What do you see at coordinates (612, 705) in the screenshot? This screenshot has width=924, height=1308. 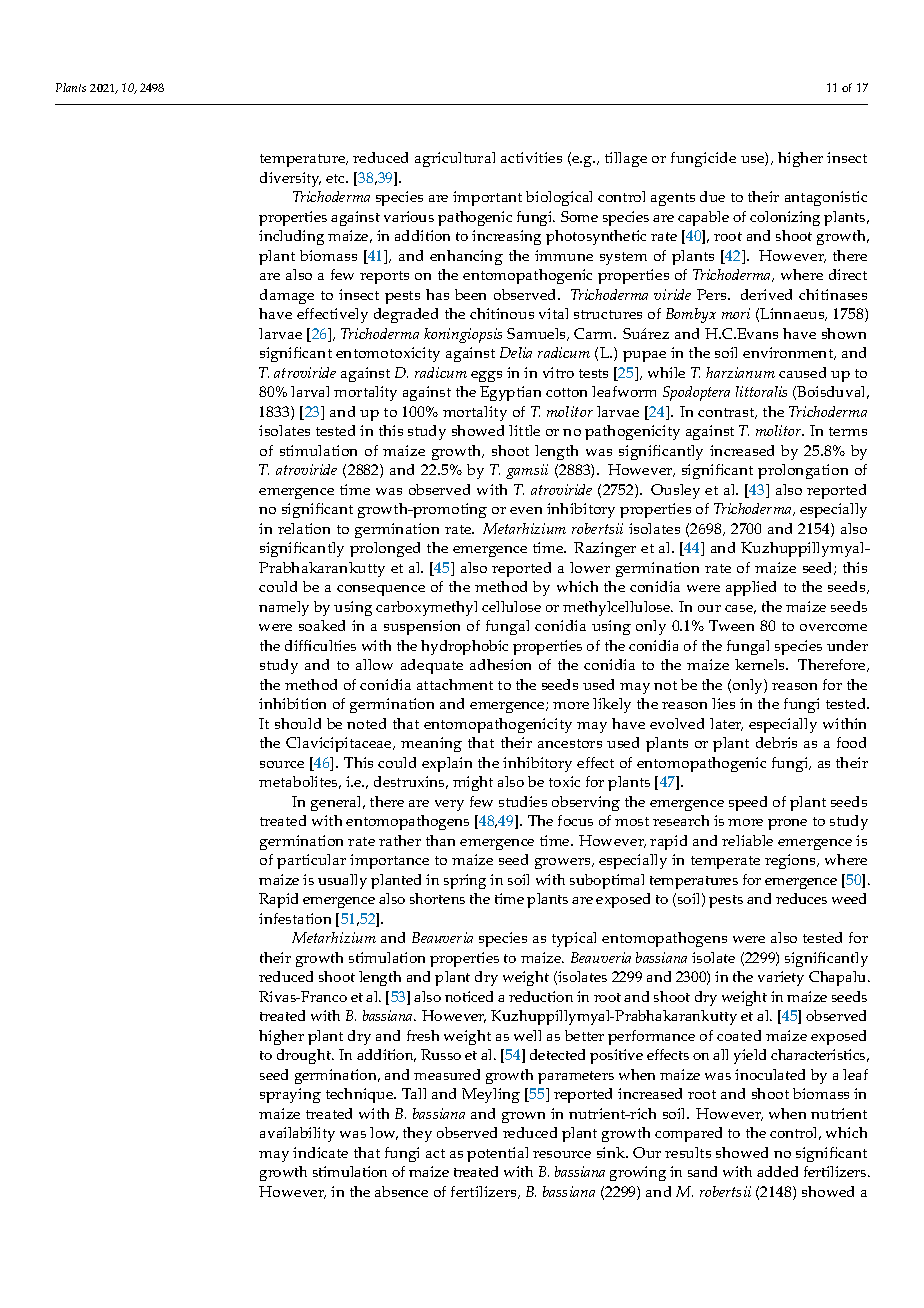 I see `likely` at bounding box center [612, 705].
